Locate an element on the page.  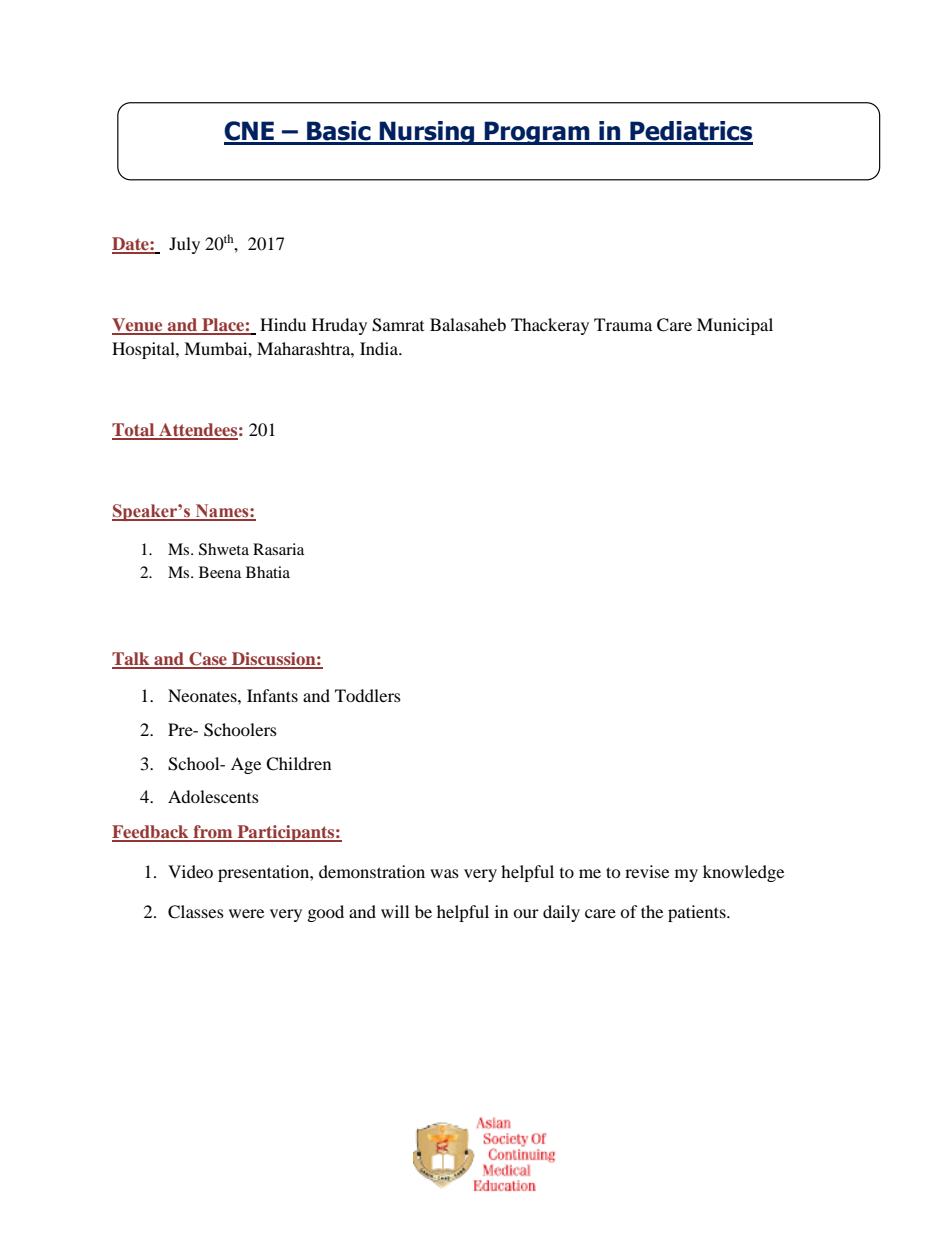
India is located at coordinates (380, 348).
